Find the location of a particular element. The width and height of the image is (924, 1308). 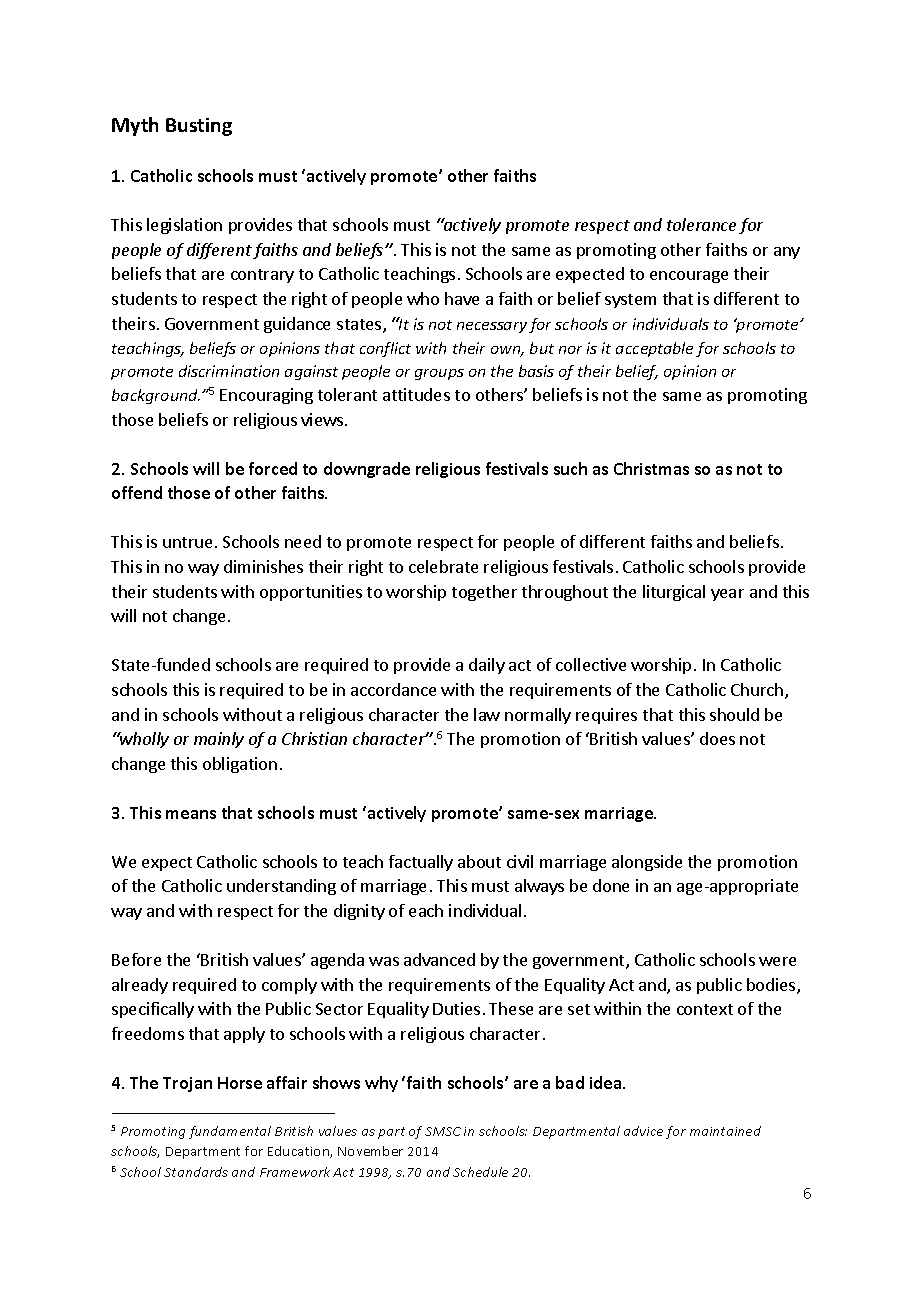

have is located at coordinates (462, 298).
